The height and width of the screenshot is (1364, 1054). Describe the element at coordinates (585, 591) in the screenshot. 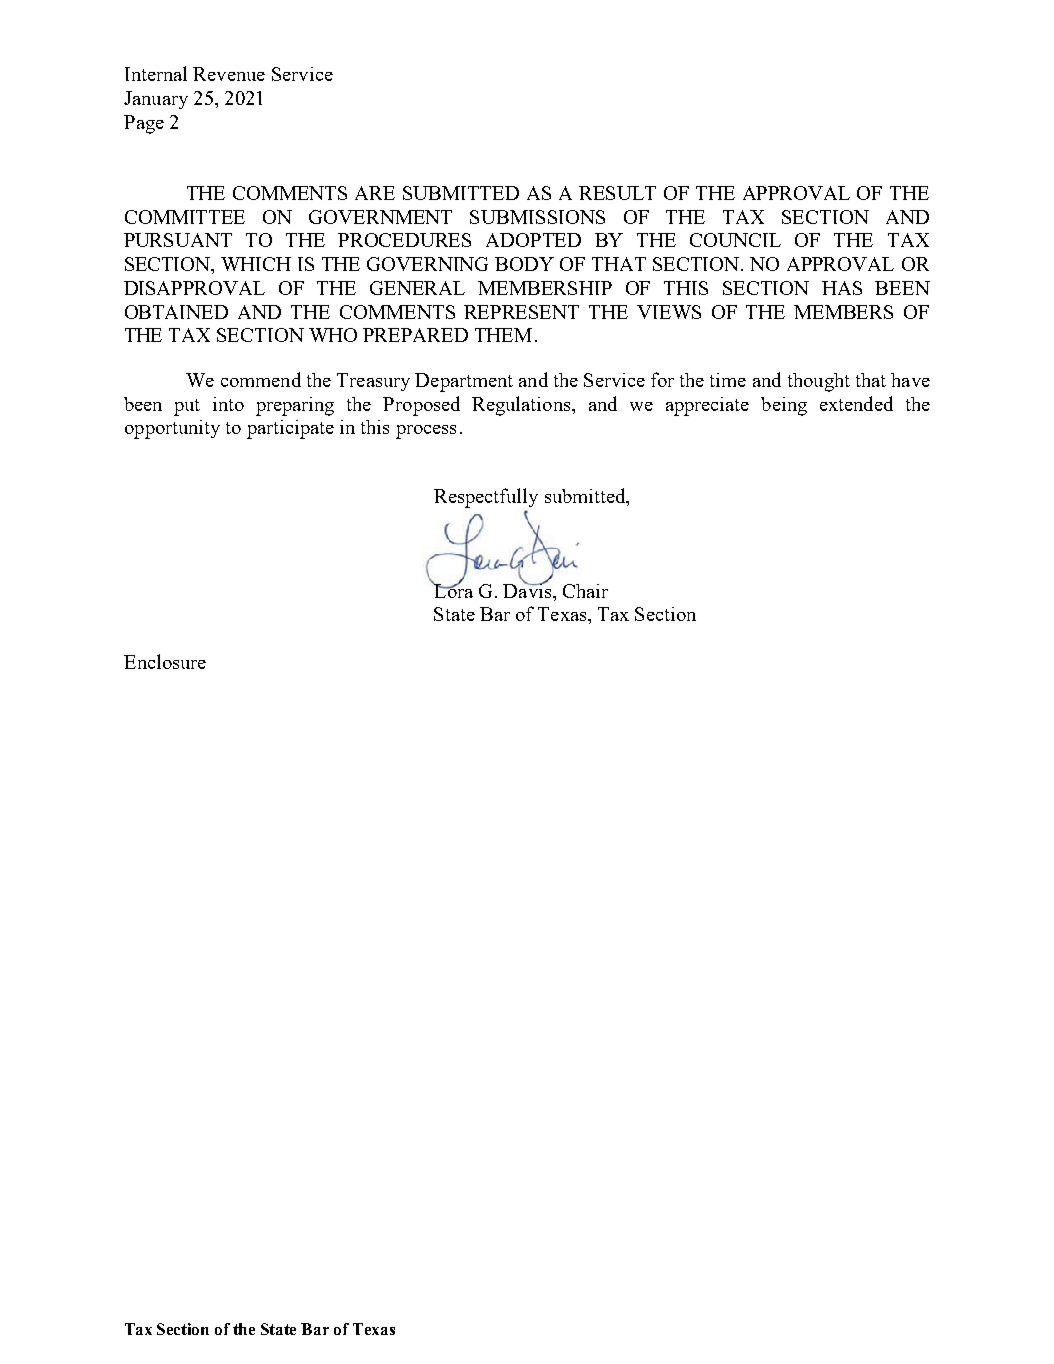

I see `Chair` at that location.
